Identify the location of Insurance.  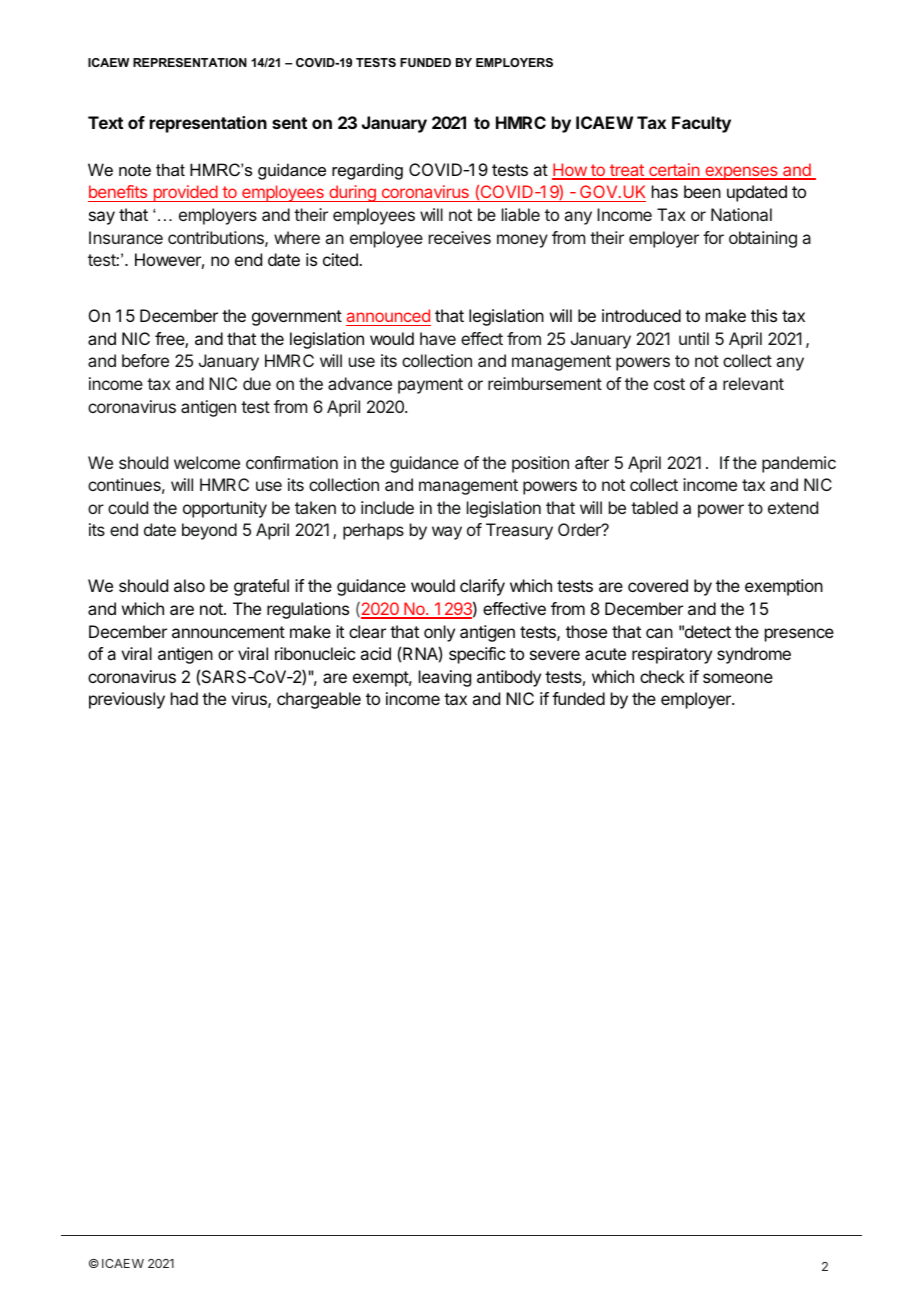
(126, 237).
